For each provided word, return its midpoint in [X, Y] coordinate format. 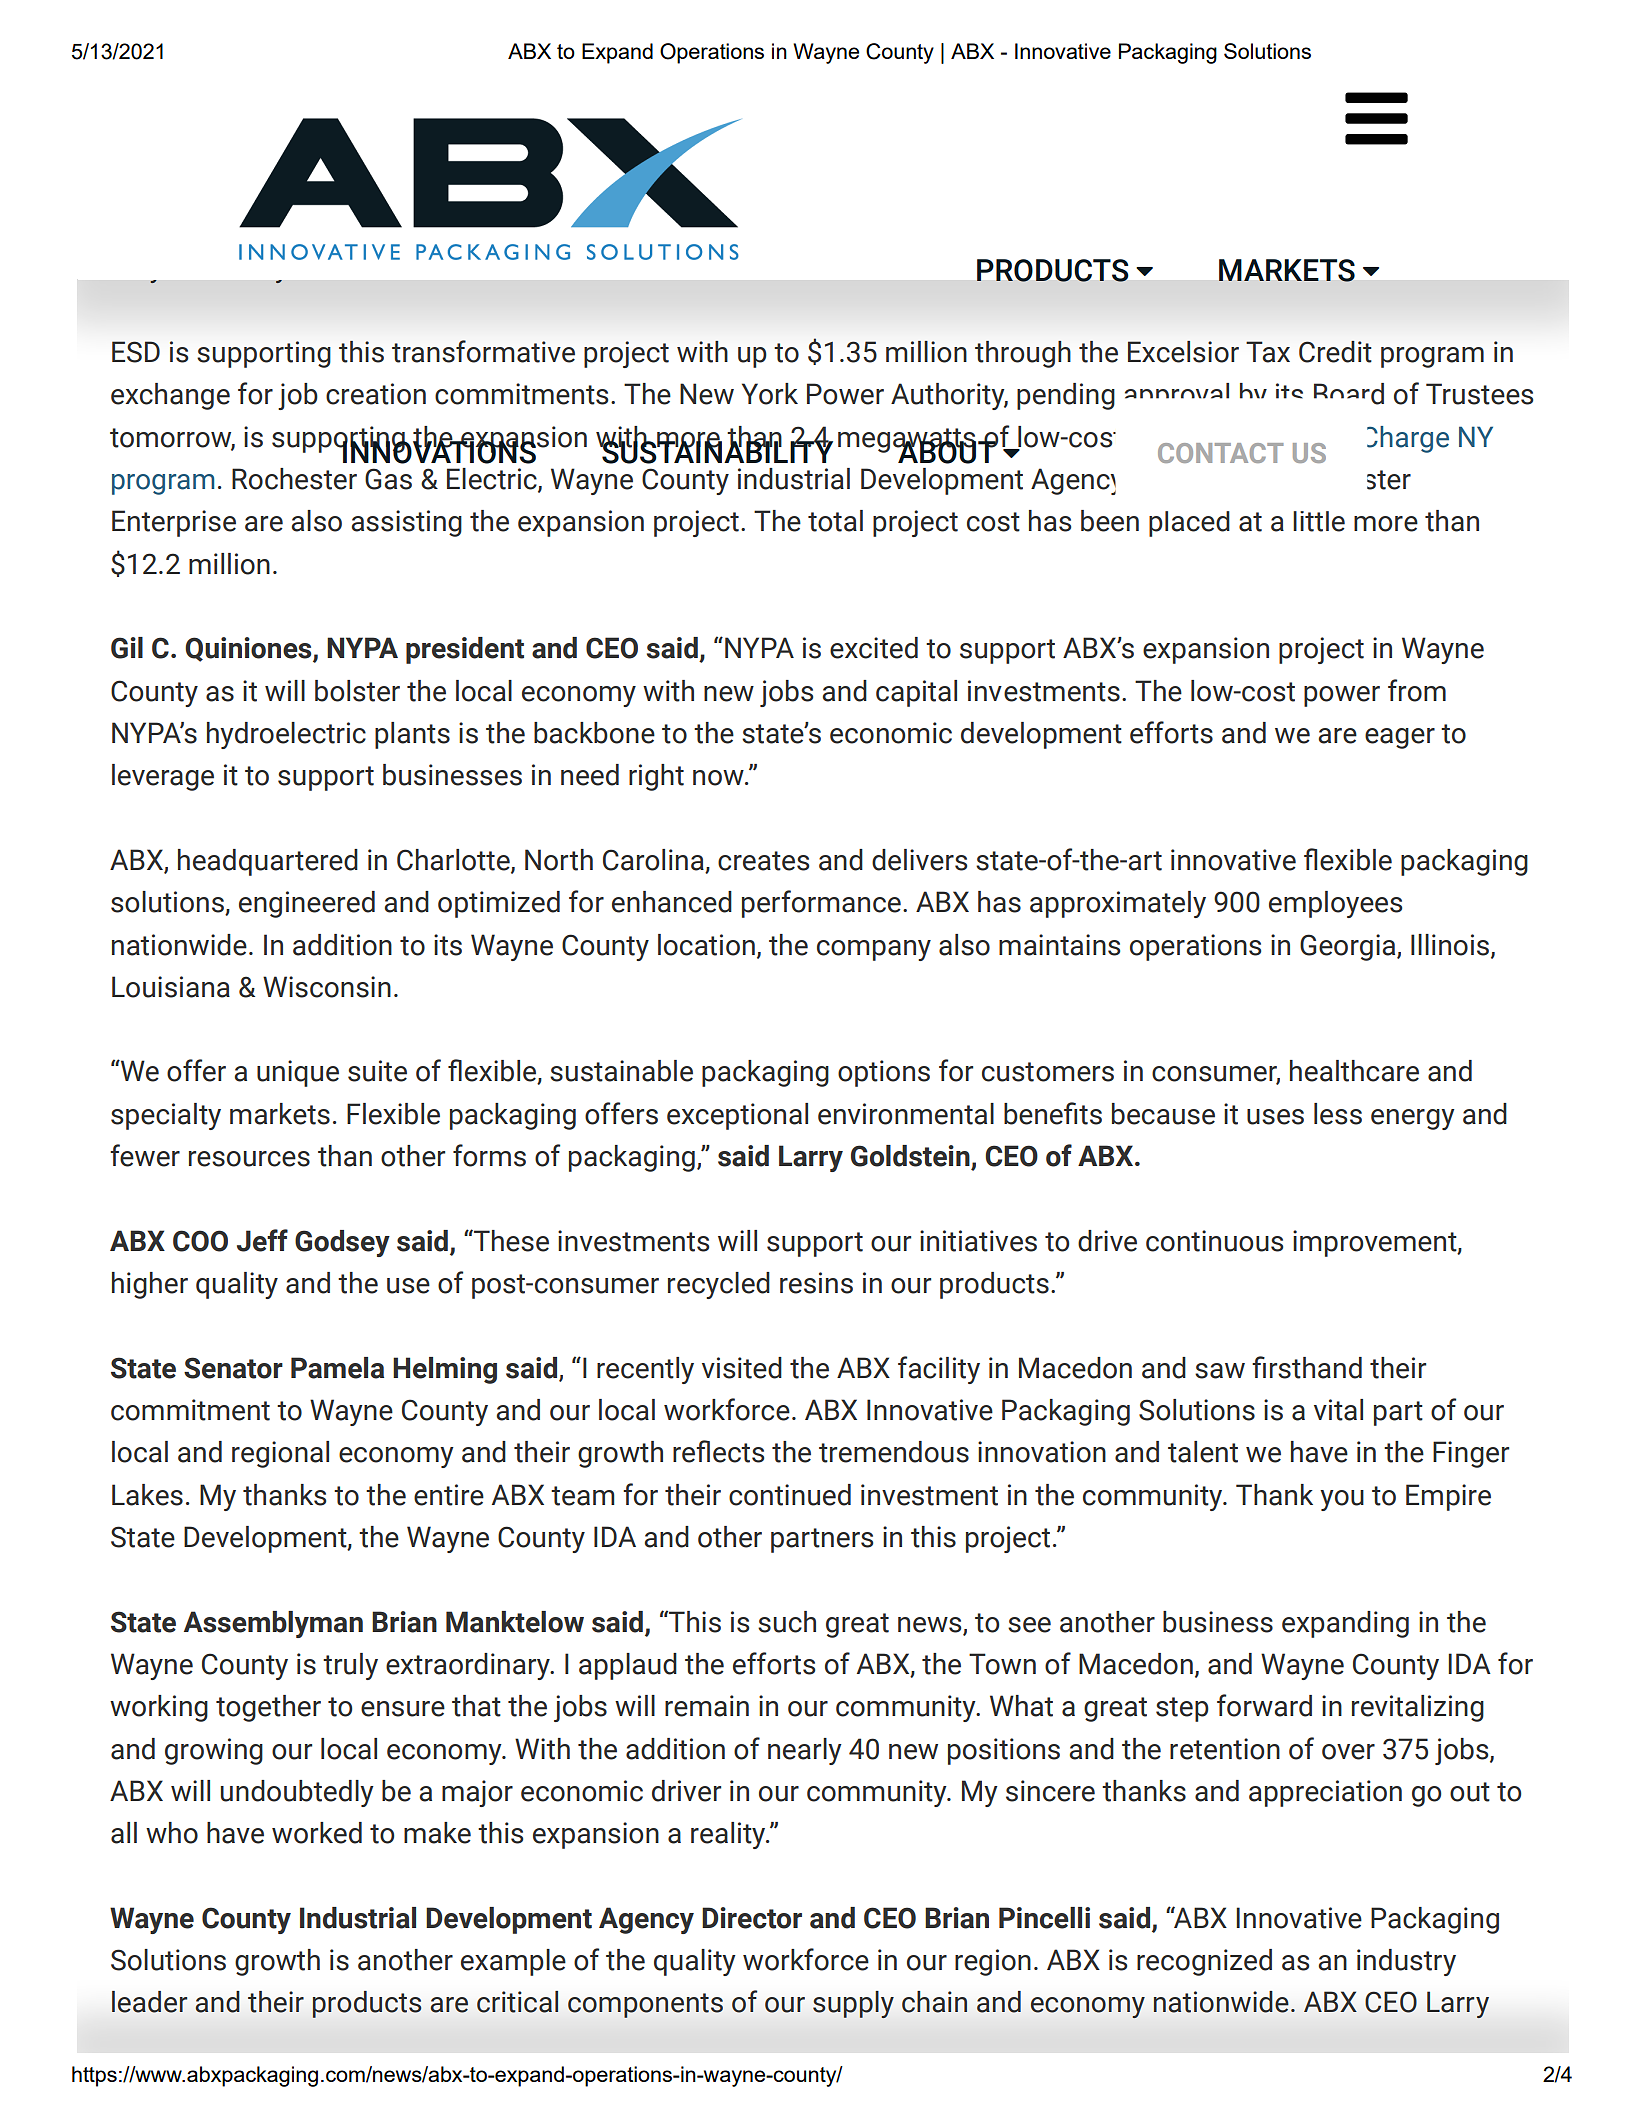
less [1338, 1114]
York [770, 394]
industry [1406, 1962]
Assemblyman [273, 1624]
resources [249, 1159]
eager [1400, 738]
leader [149, 2002]
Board [1349, 394]
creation [376, 394]
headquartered [268, 862]
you [1342, 1500]
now [719, 778]
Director [752, 1918]
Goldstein [911, 1157]
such [787, 1622]
